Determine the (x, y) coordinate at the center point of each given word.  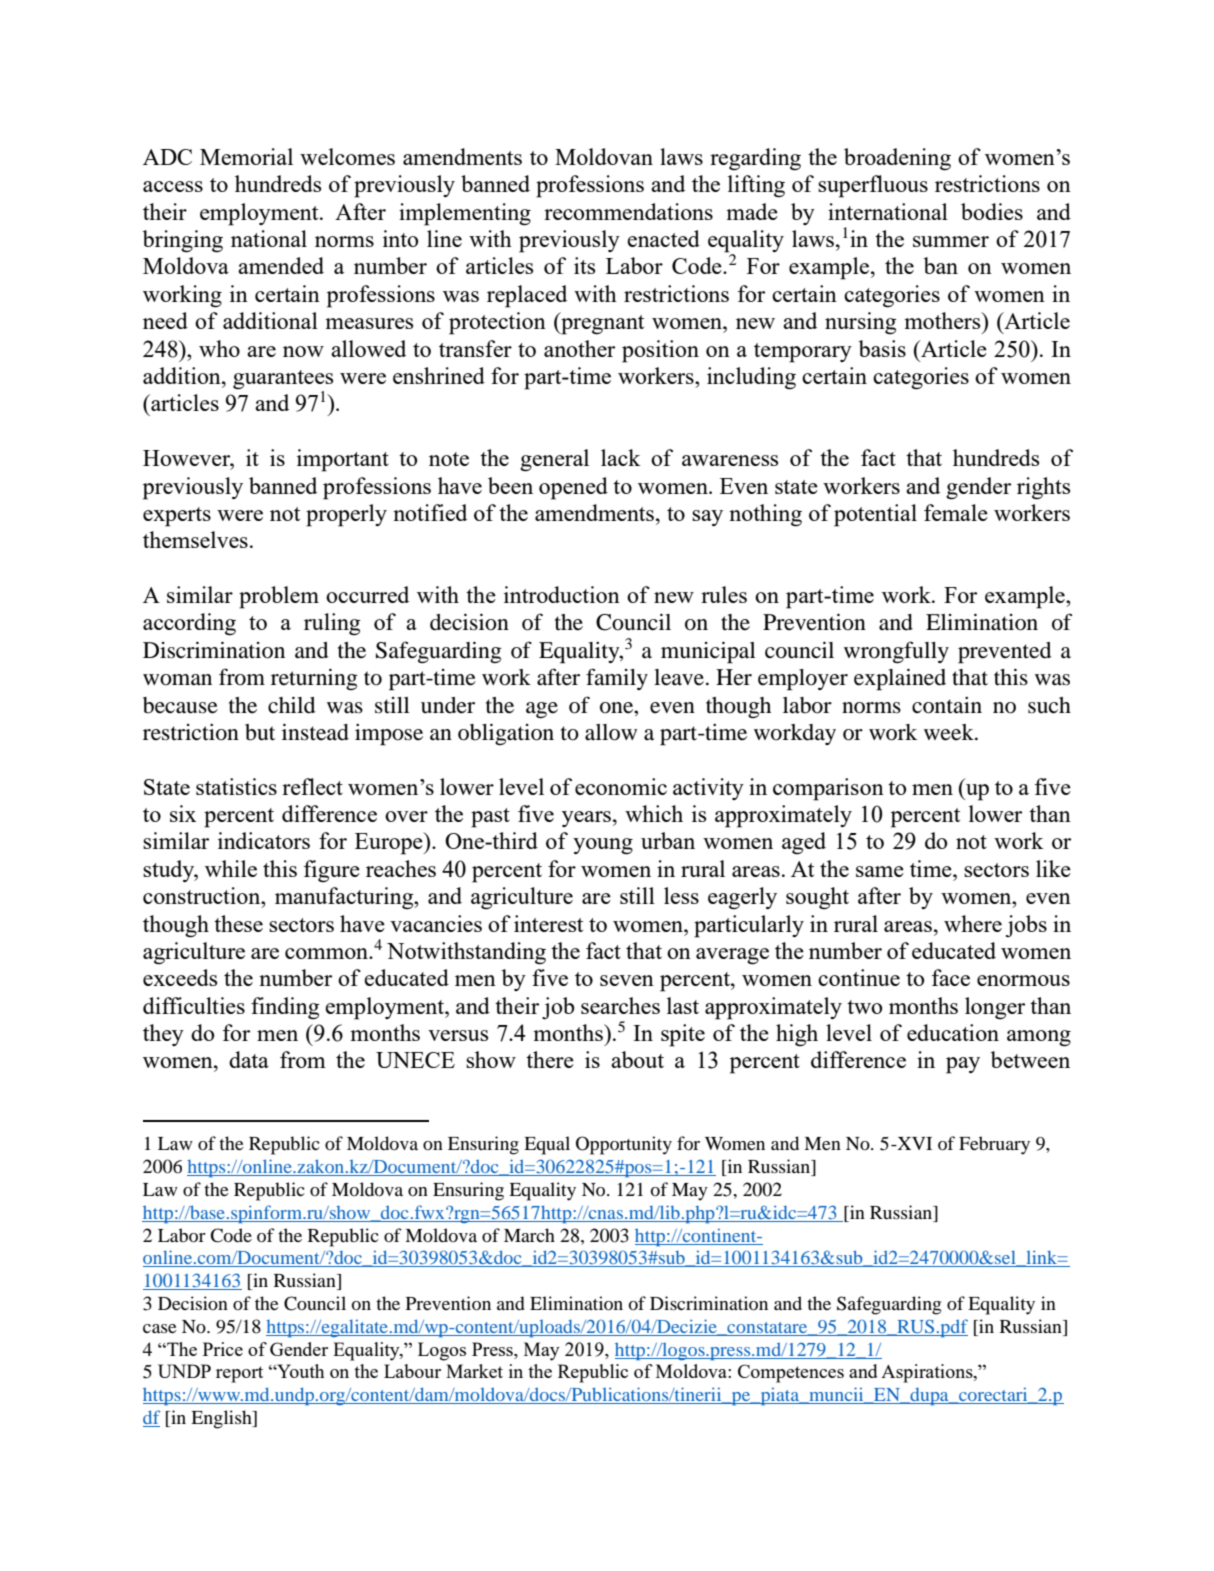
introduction (562, 594)
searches (620, 1005)
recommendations (628, 211)
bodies (992, 211)
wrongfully (896, 652)
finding (285, 1008)
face (951, 977)
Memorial (246, 156)
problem (279, 597)
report (239, 1374)
